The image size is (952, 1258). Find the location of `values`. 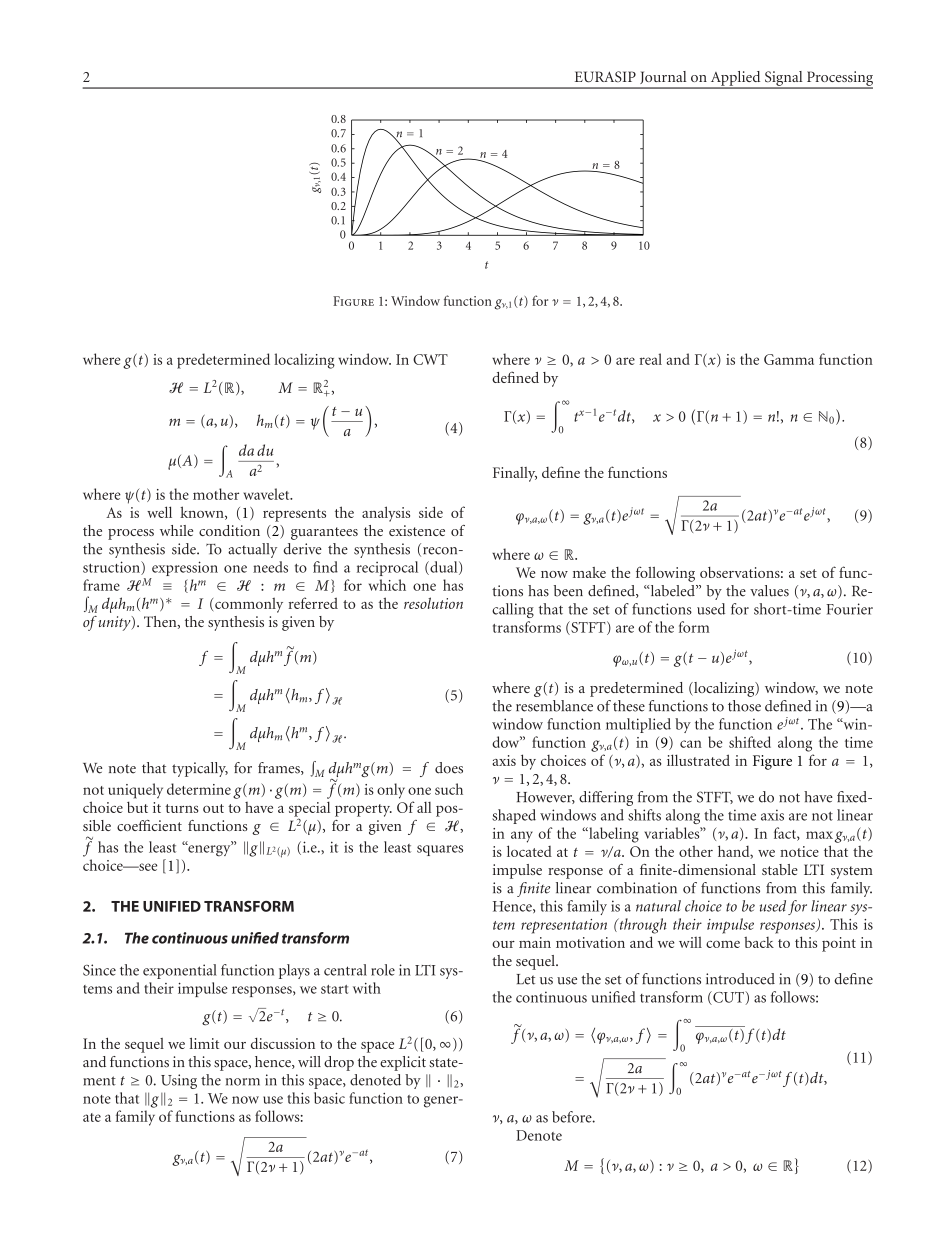

values is located at coordinates (769, 591).
